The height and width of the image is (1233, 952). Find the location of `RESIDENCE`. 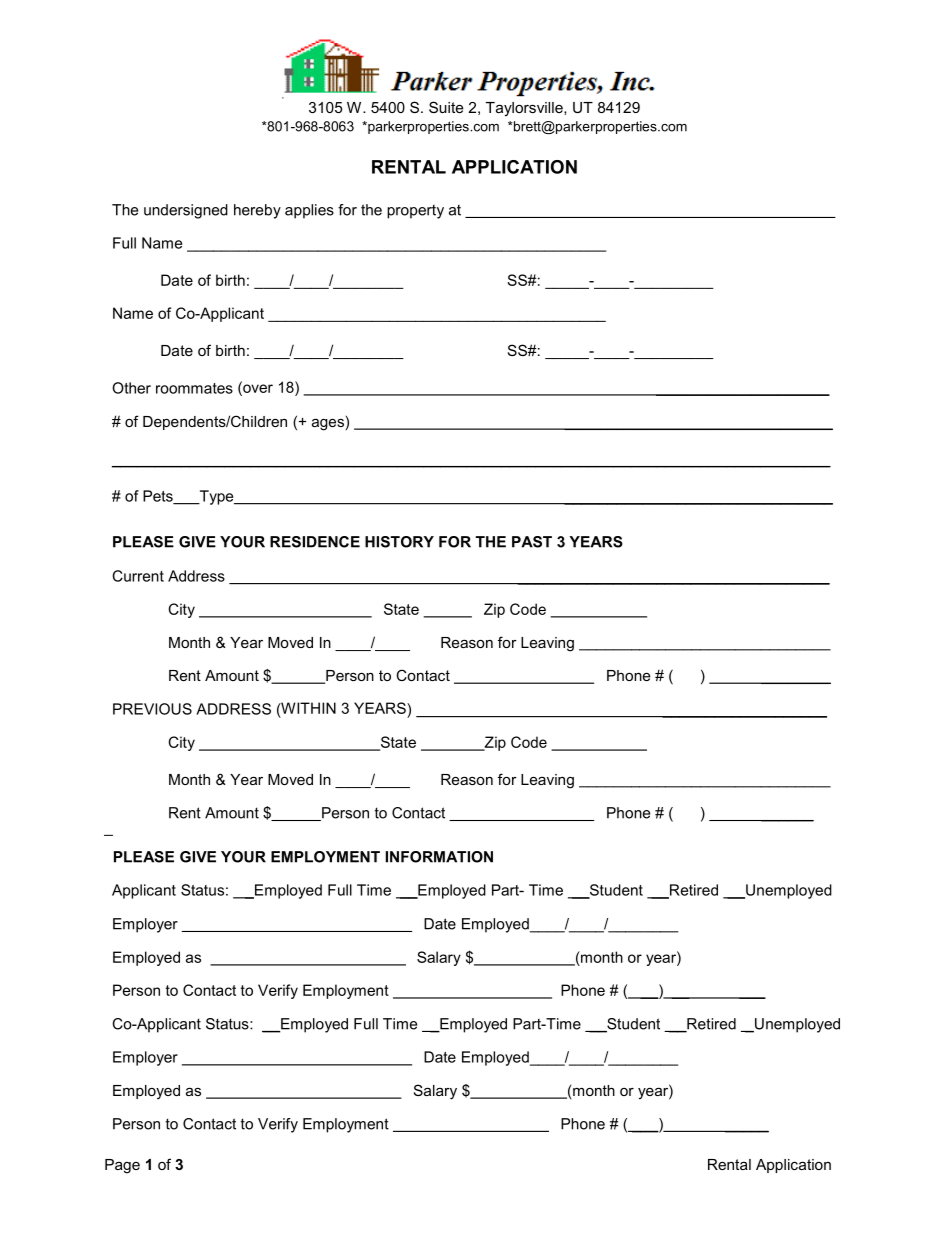

RESIDENCE is located at coordinates (315, 542).
